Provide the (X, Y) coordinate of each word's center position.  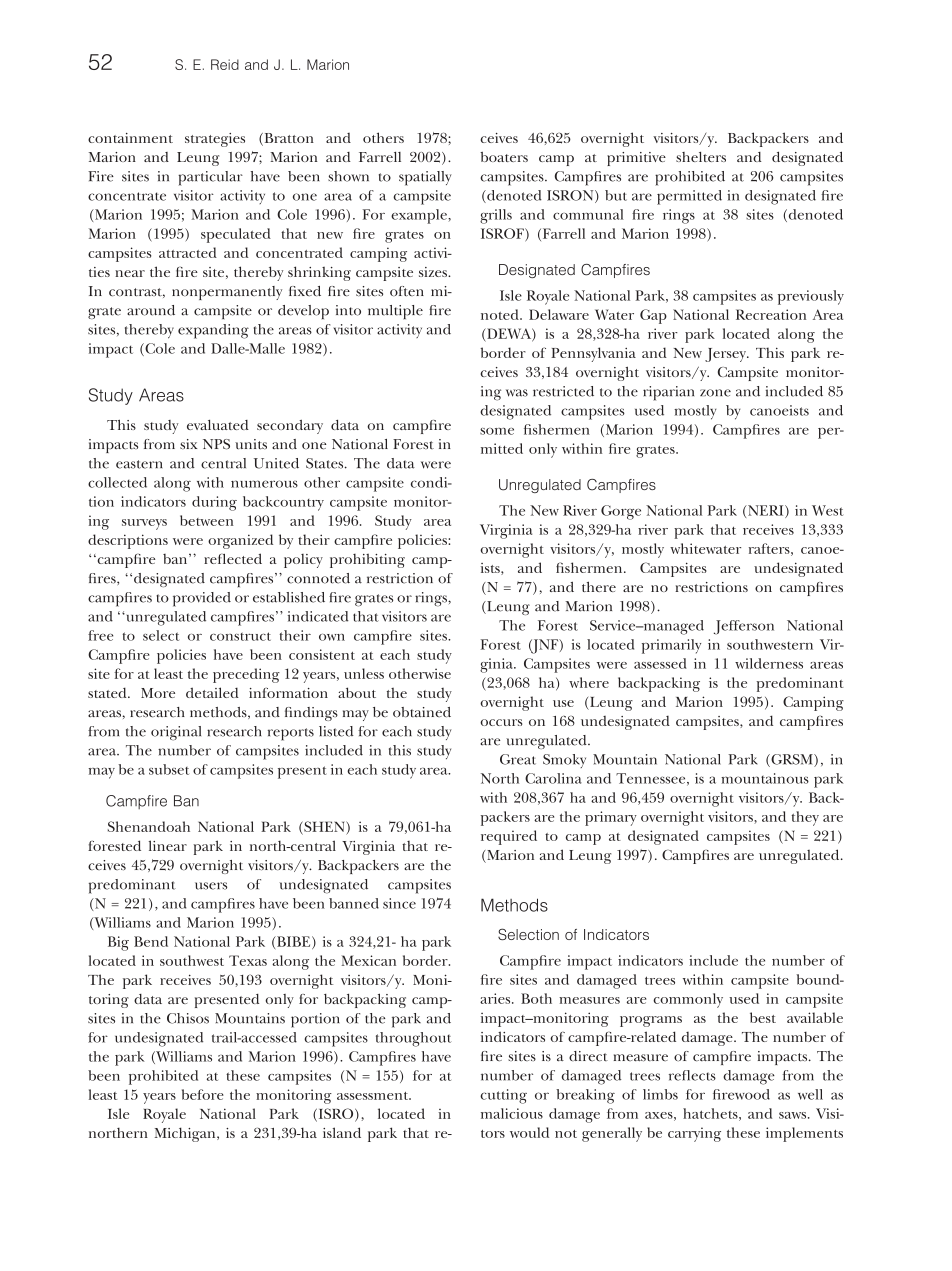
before (203, 1094)
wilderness (769, 663)
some (497, 431)
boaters (504, 157)
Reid (225, 64)
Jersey (726, 355)
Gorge (621, 512)
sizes (434, 272)
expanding (213, 331)
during (214, 503)
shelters (701, 157)
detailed (212, 692)
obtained (422, 712)
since (399, 903)
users (211, 886)
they (805, 818)
